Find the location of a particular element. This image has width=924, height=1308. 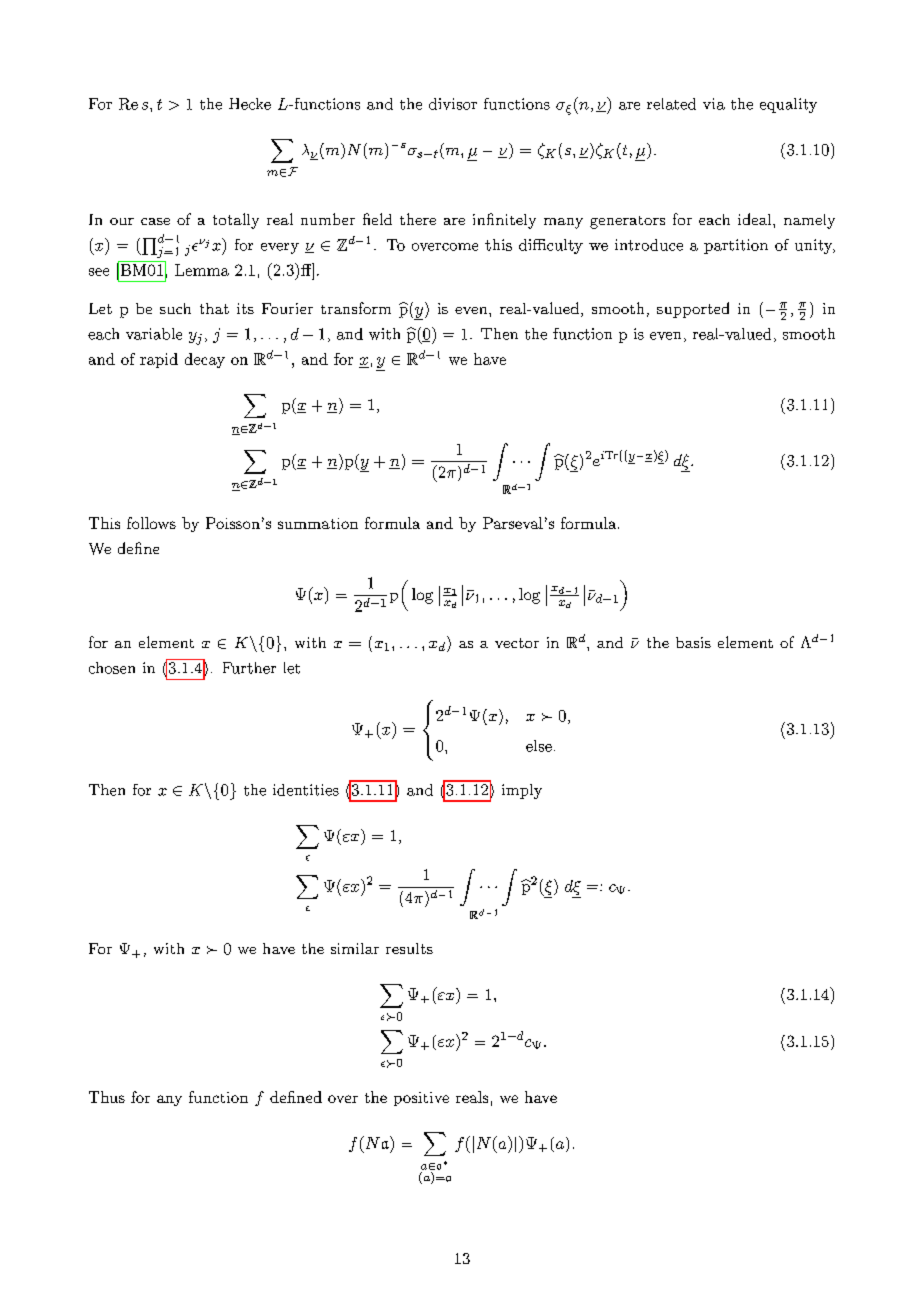

transform is located at coordinates (356, 308).
